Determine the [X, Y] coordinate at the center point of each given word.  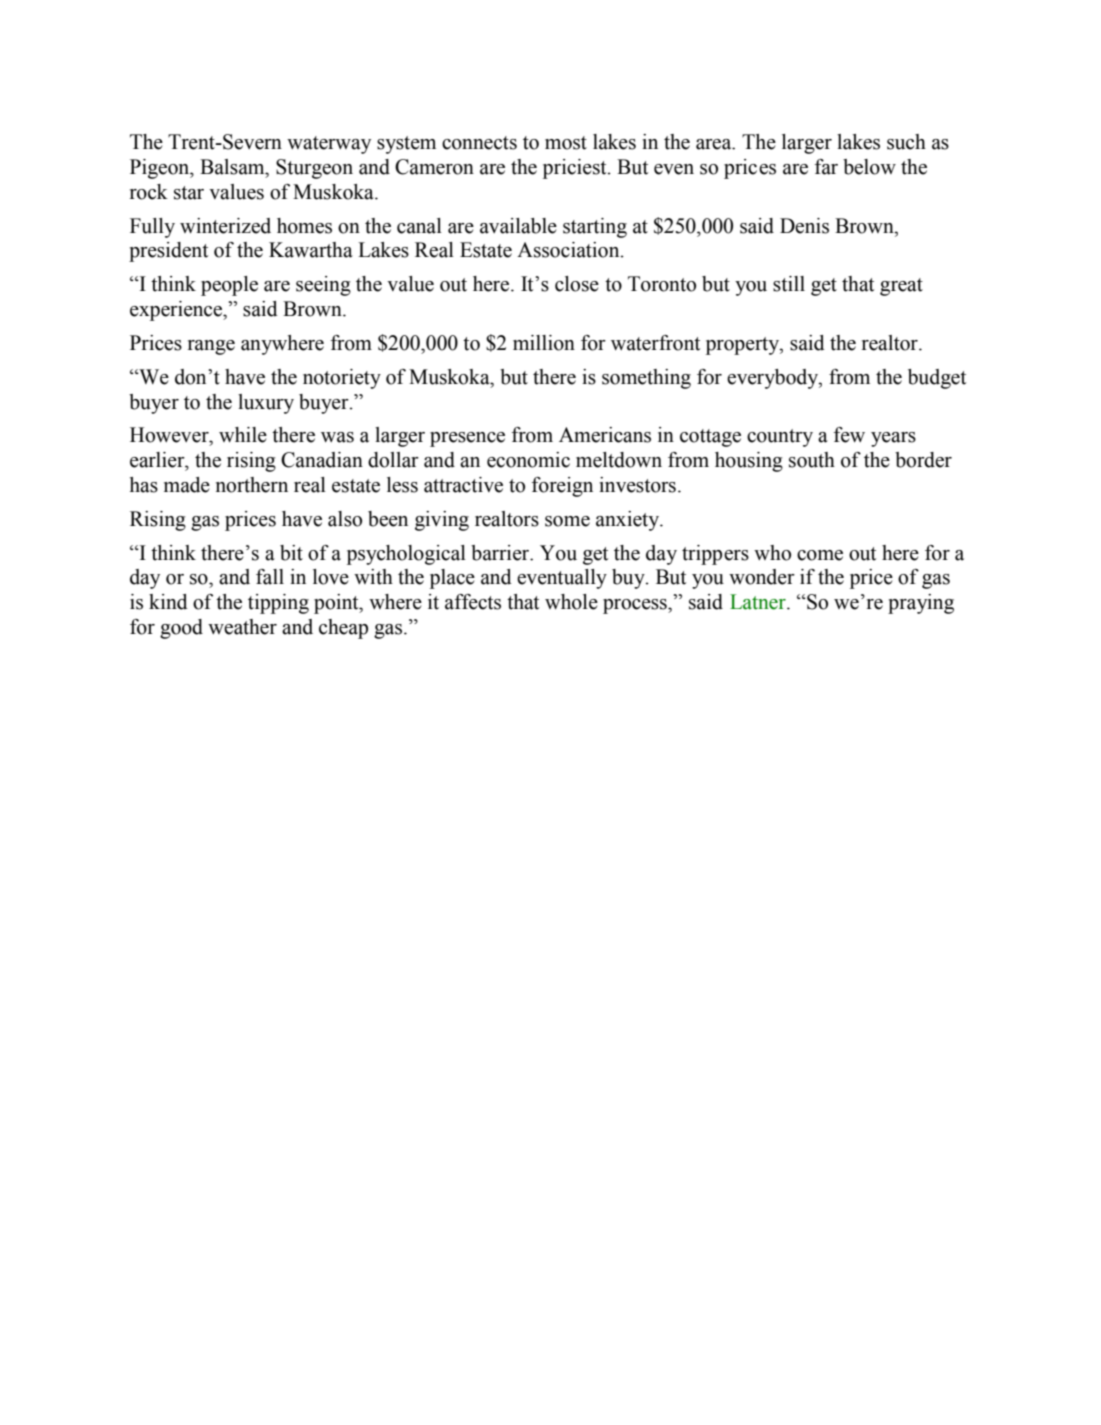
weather [242, 627]
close [577, 284]
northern [252, 485]
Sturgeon [314, 169]
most [566, 143]
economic [528, 460]
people [229, 286]
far [826, 167]
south [812, 460]
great [901, 287]
